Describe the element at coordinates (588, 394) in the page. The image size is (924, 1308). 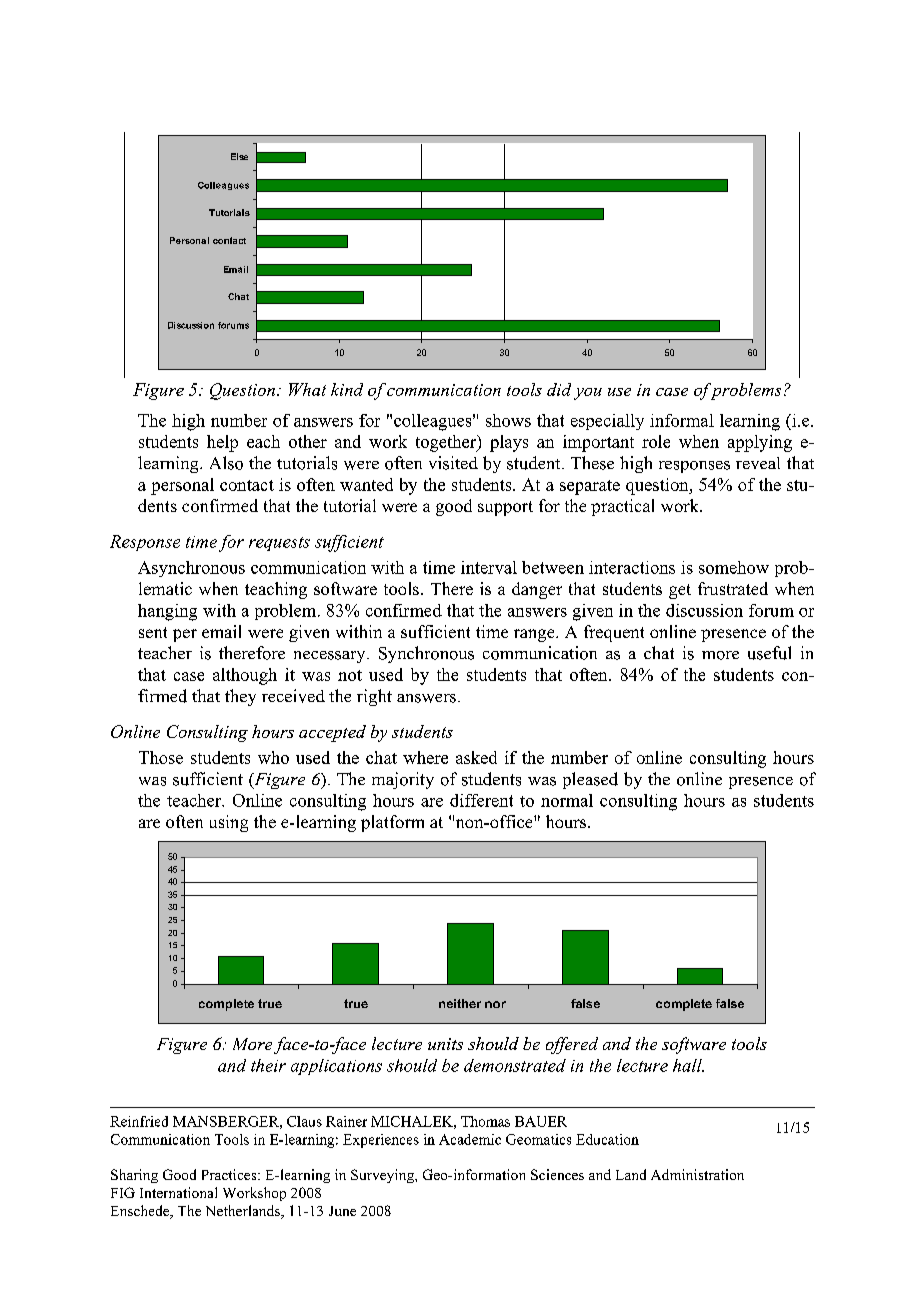
I see `you` at that location.
